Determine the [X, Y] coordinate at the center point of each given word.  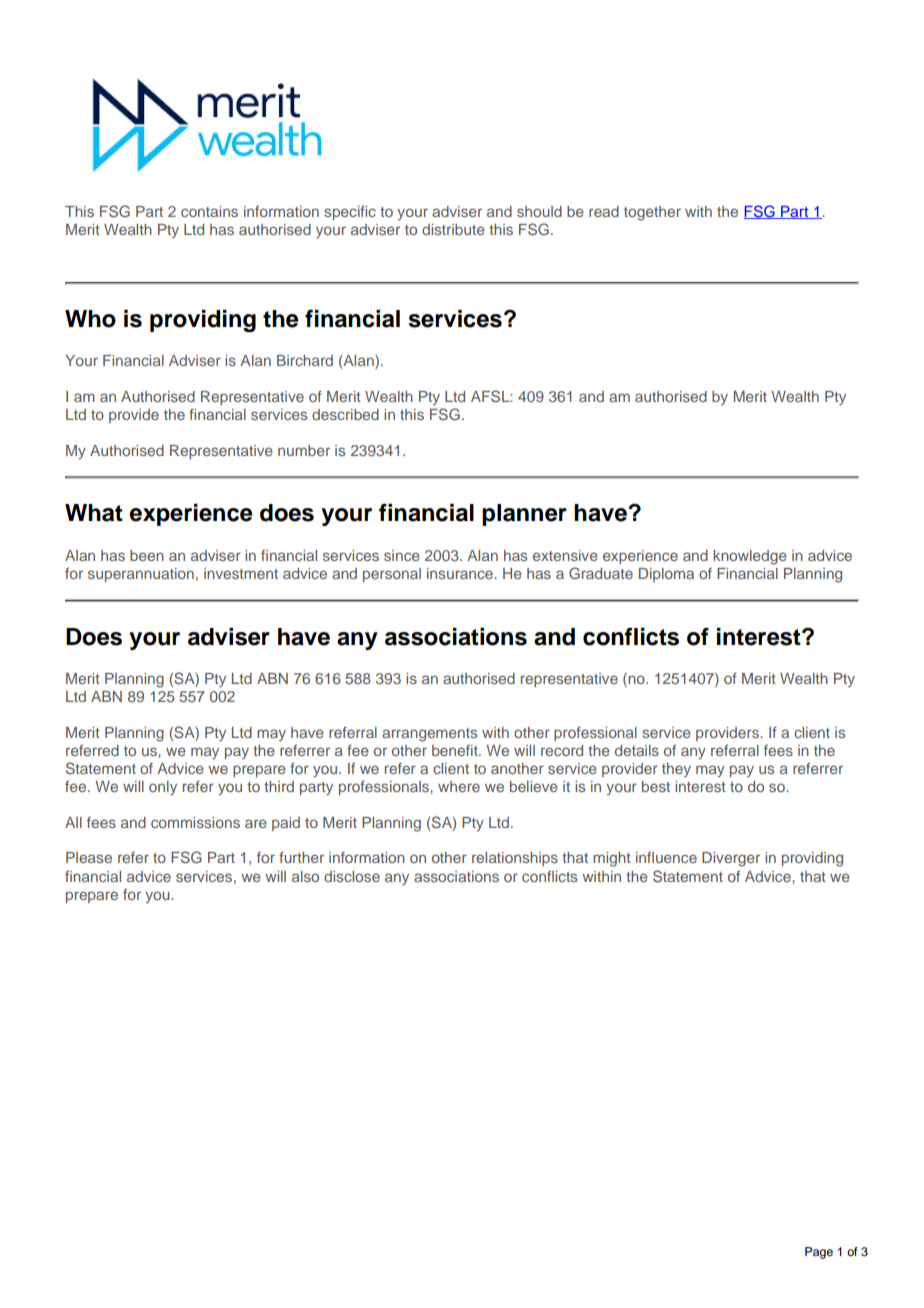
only [163, 788]
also [305, 876]
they [676, 770]
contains [209, 211]
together [652, 213]
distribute [453, 229]
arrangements [429, 735]
